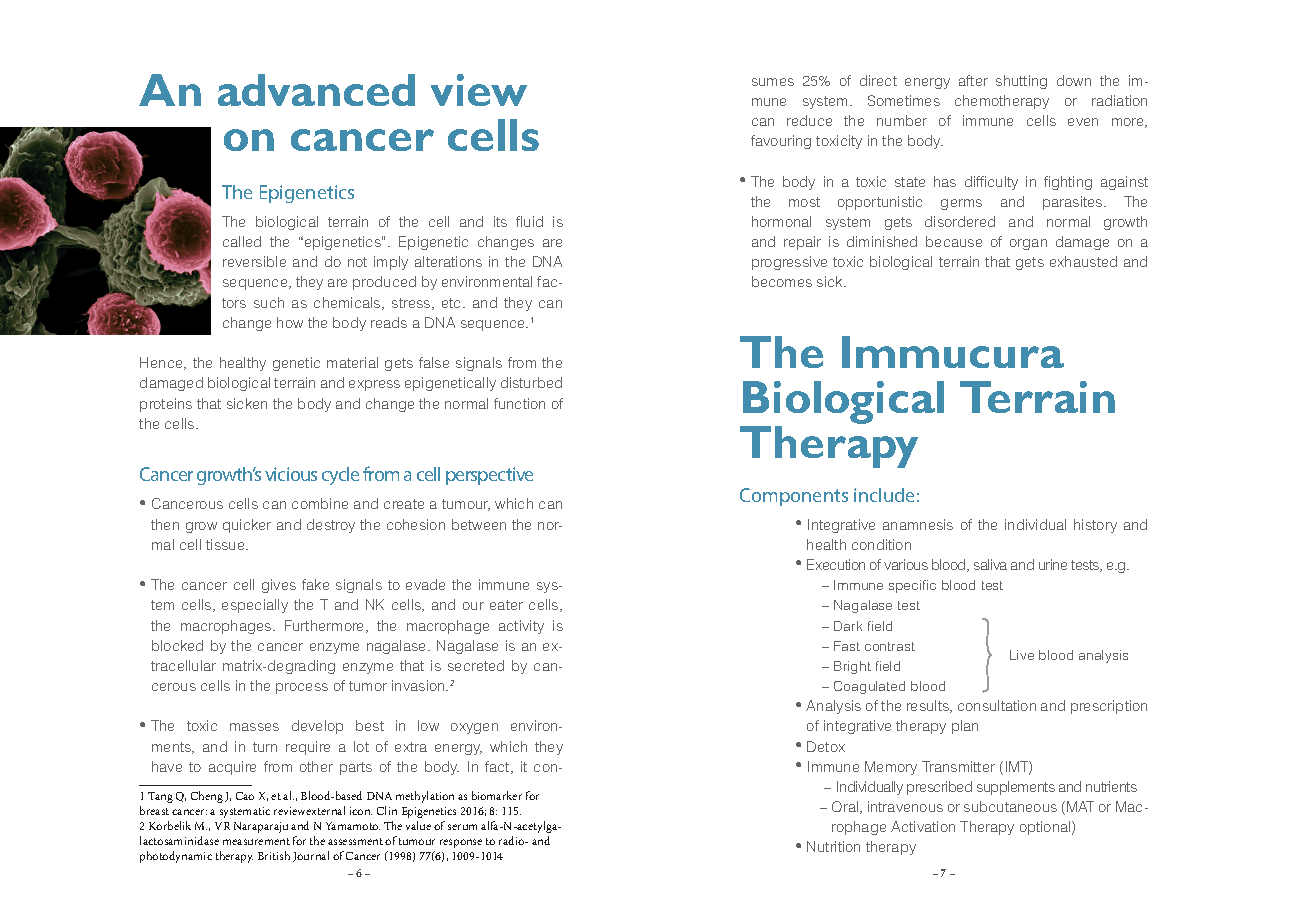 This screenshot has height=924, width=1303. I want to click on advanced, so click(316, 90).
